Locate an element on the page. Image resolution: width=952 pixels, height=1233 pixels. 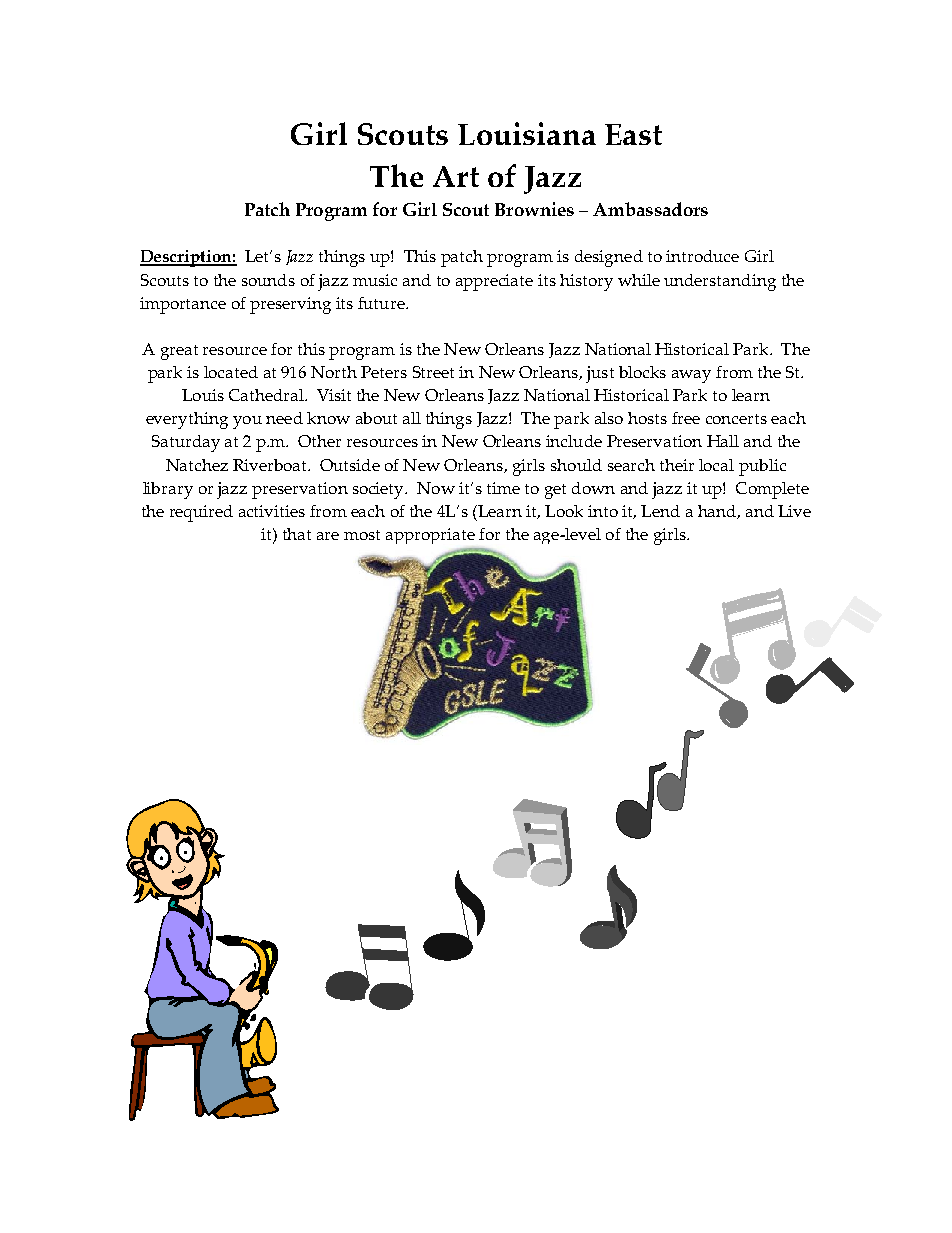
Art is located at coordinates (456, 176).
